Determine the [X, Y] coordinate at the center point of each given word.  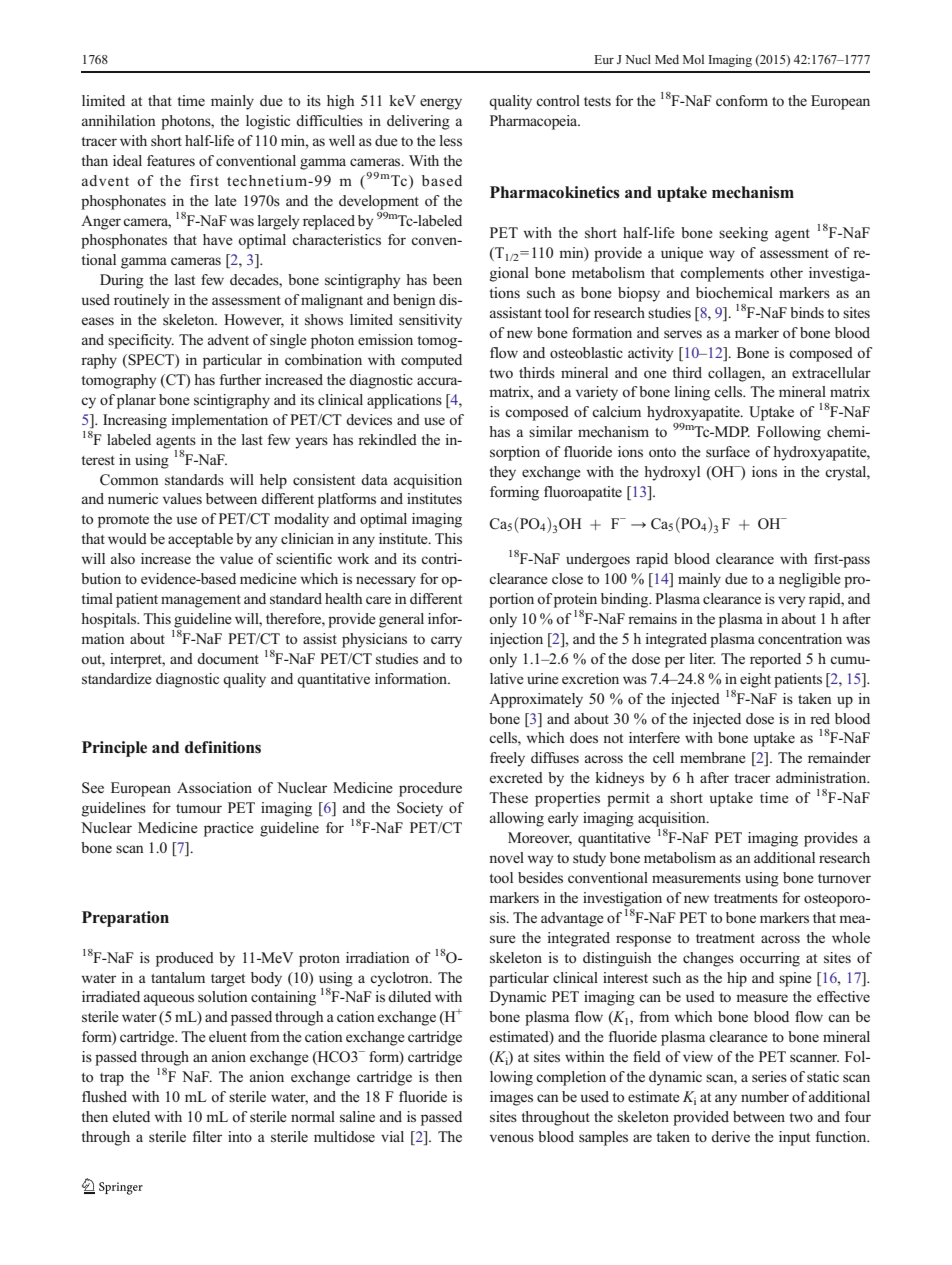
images [511, 1098]
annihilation [119, 121]
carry [446, 642]
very [791, 602]
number [765, 1096]
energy [441, 104]
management [201, 601]
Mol [693, 59]
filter [207, 1136]
